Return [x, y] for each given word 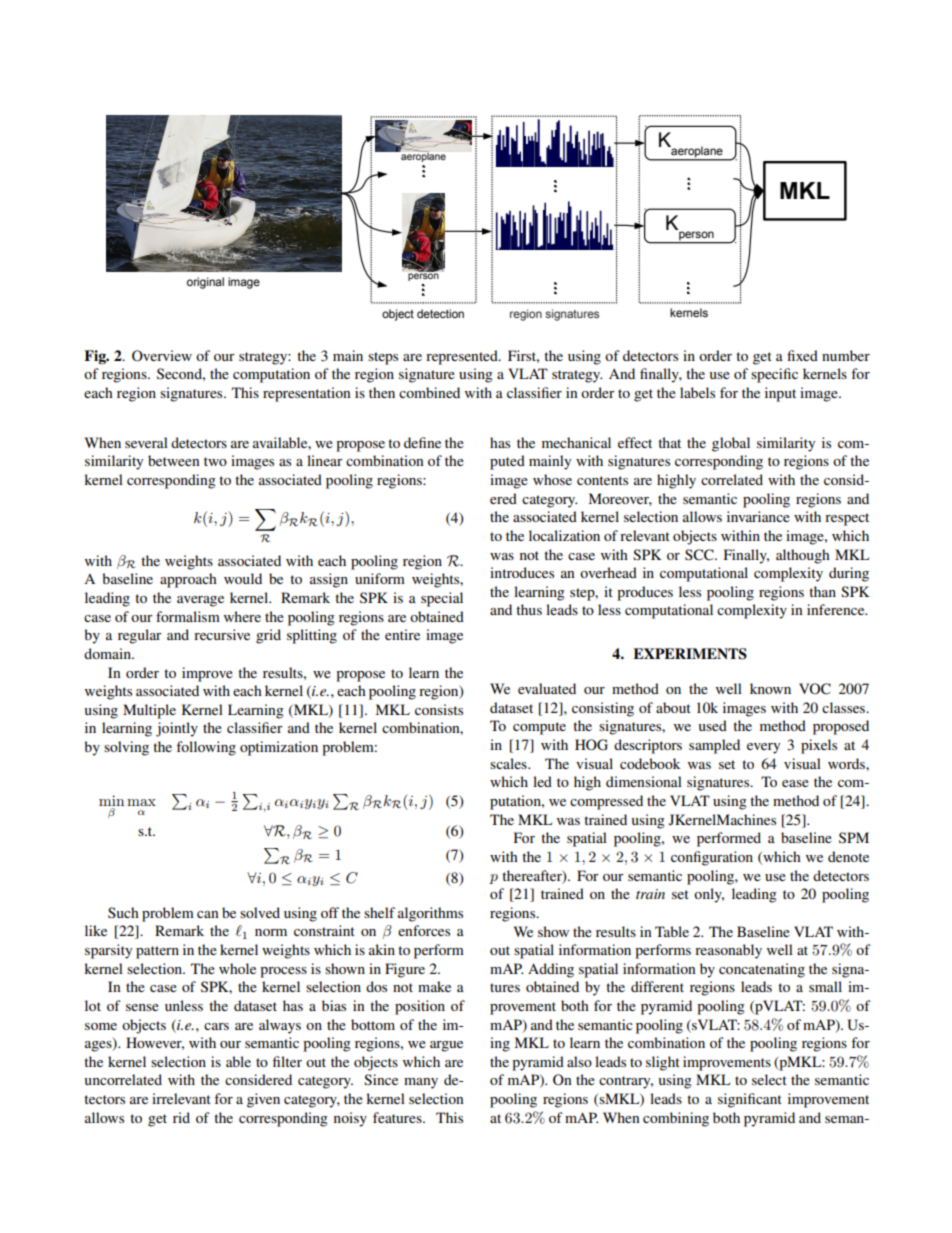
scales [509, 763]
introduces [522, 572]
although [803, 556]
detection [440, 313]
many [421, 1083]
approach [188, 580]
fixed [802, 355]
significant [750, 1100]
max [141, 802]
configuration [712, 858]
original [205, 283]
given [263, 1100]
